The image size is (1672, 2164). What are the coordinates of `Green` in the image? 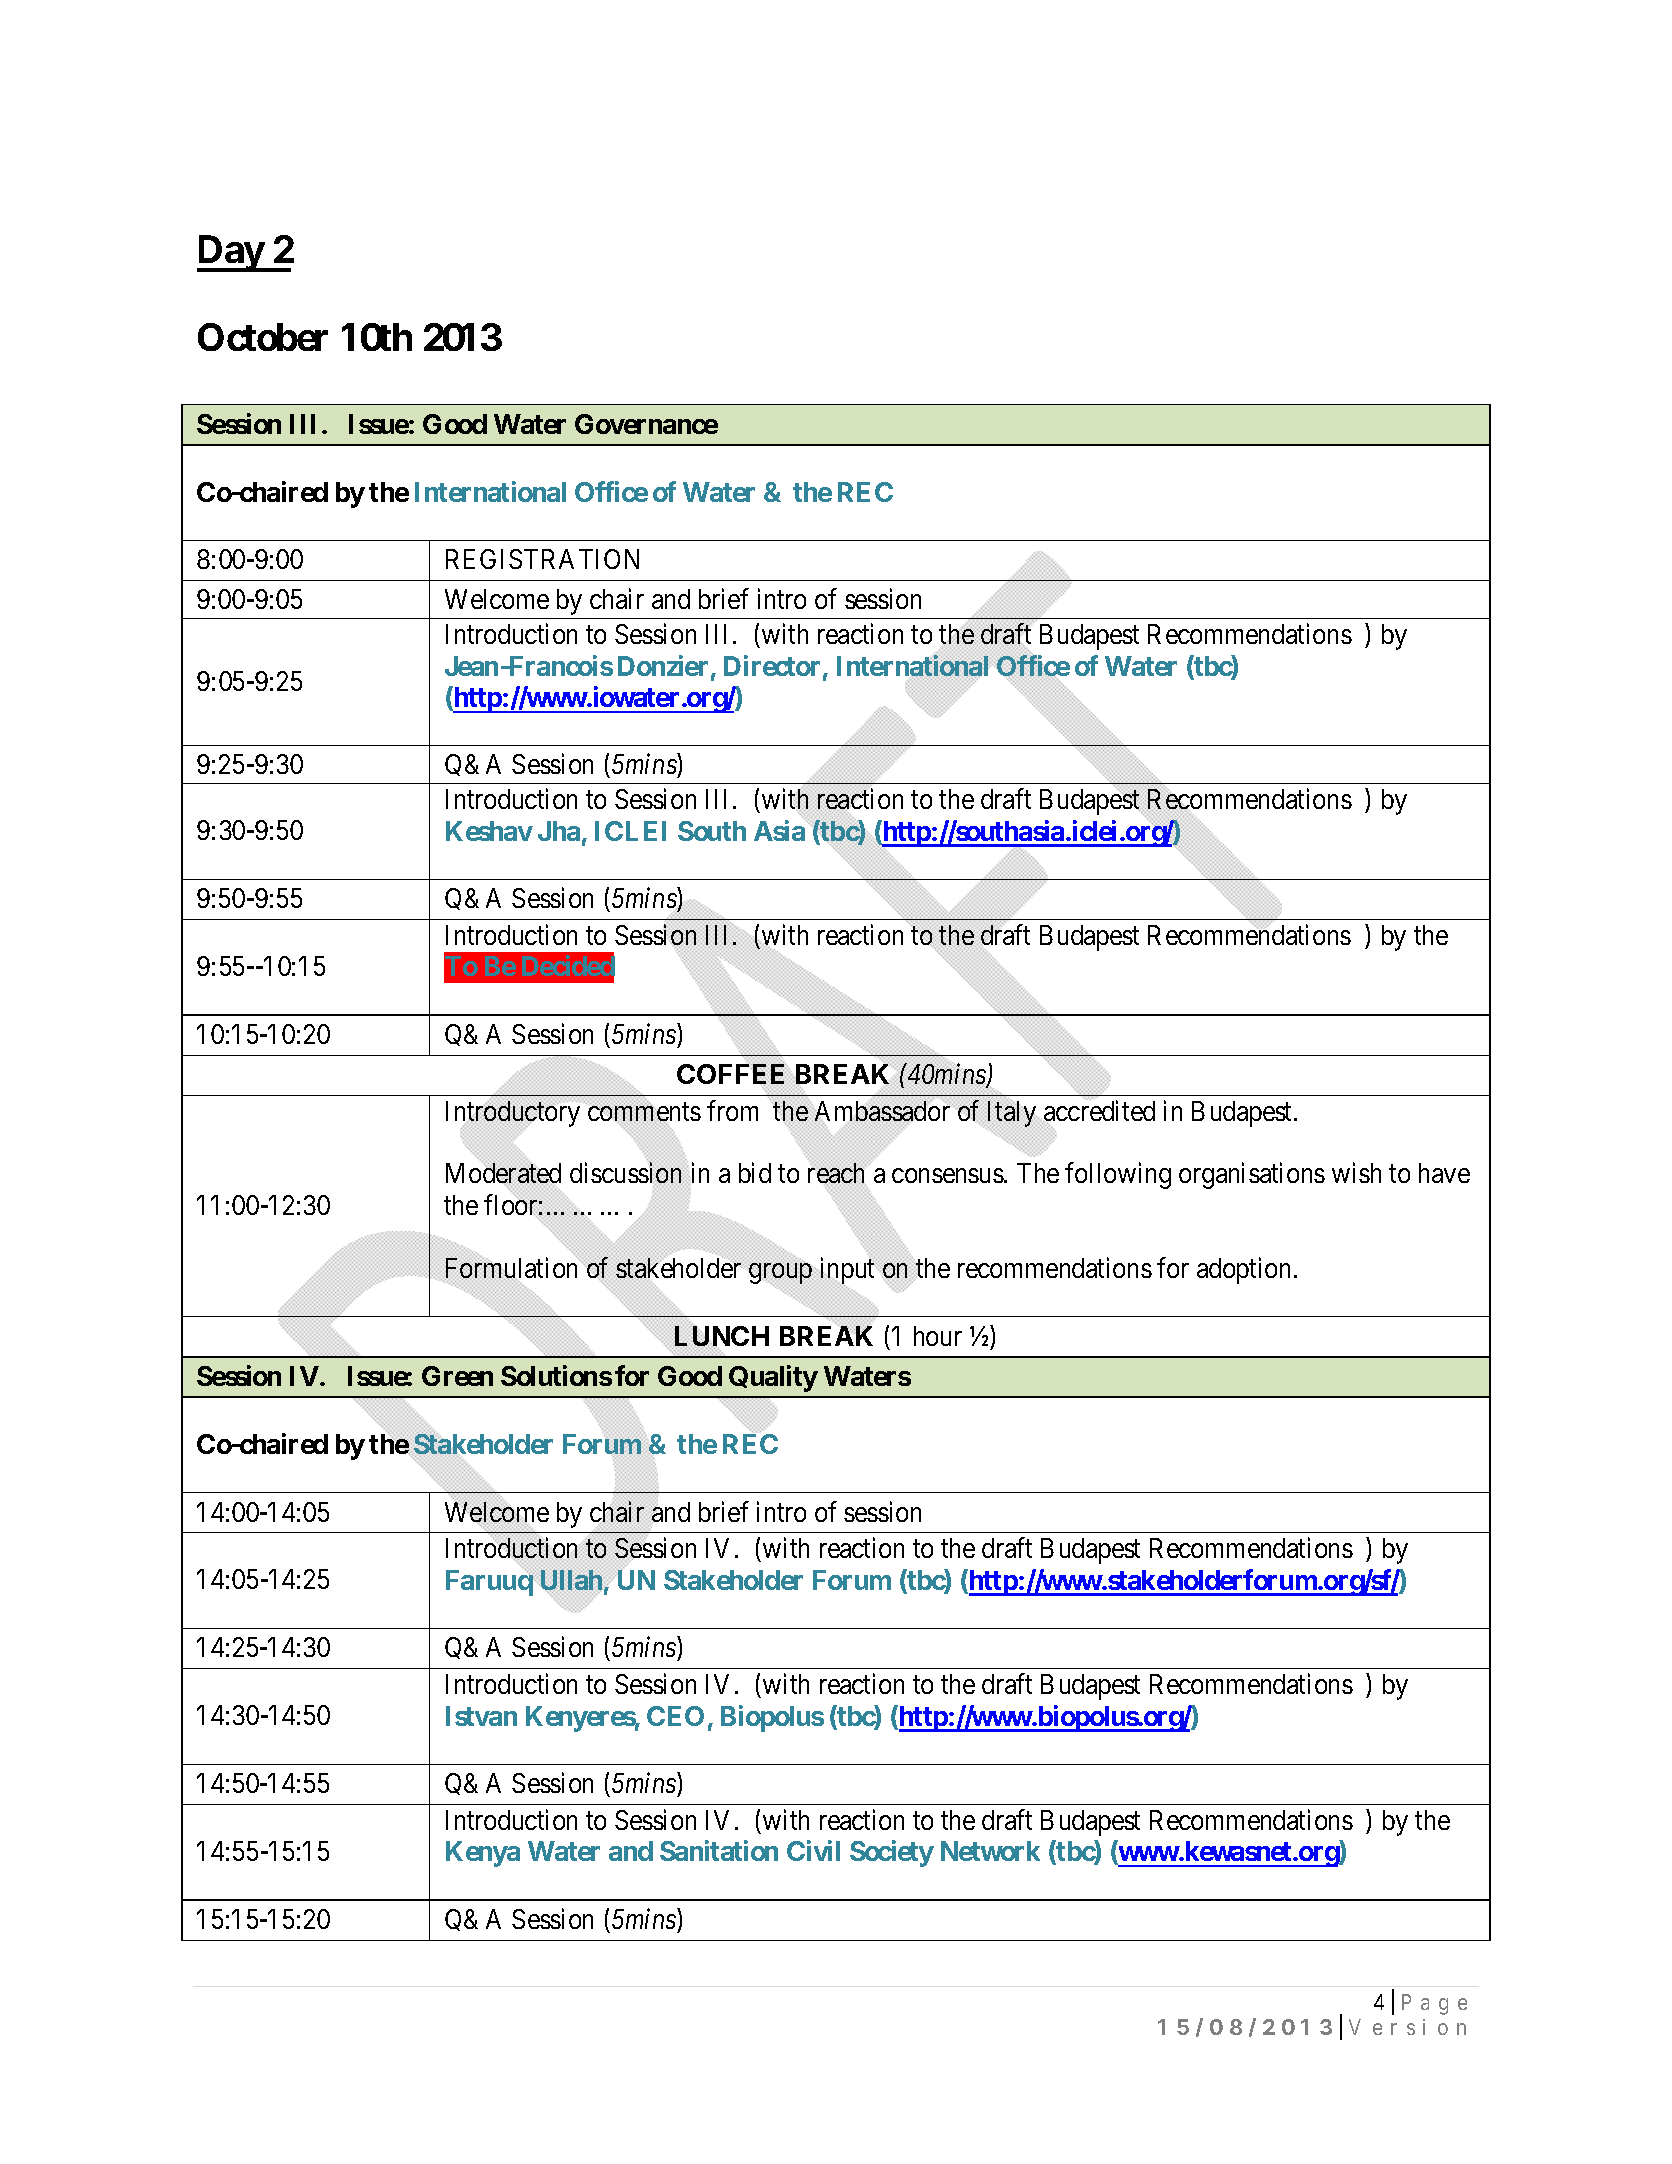 It's located at (457, 1376).
